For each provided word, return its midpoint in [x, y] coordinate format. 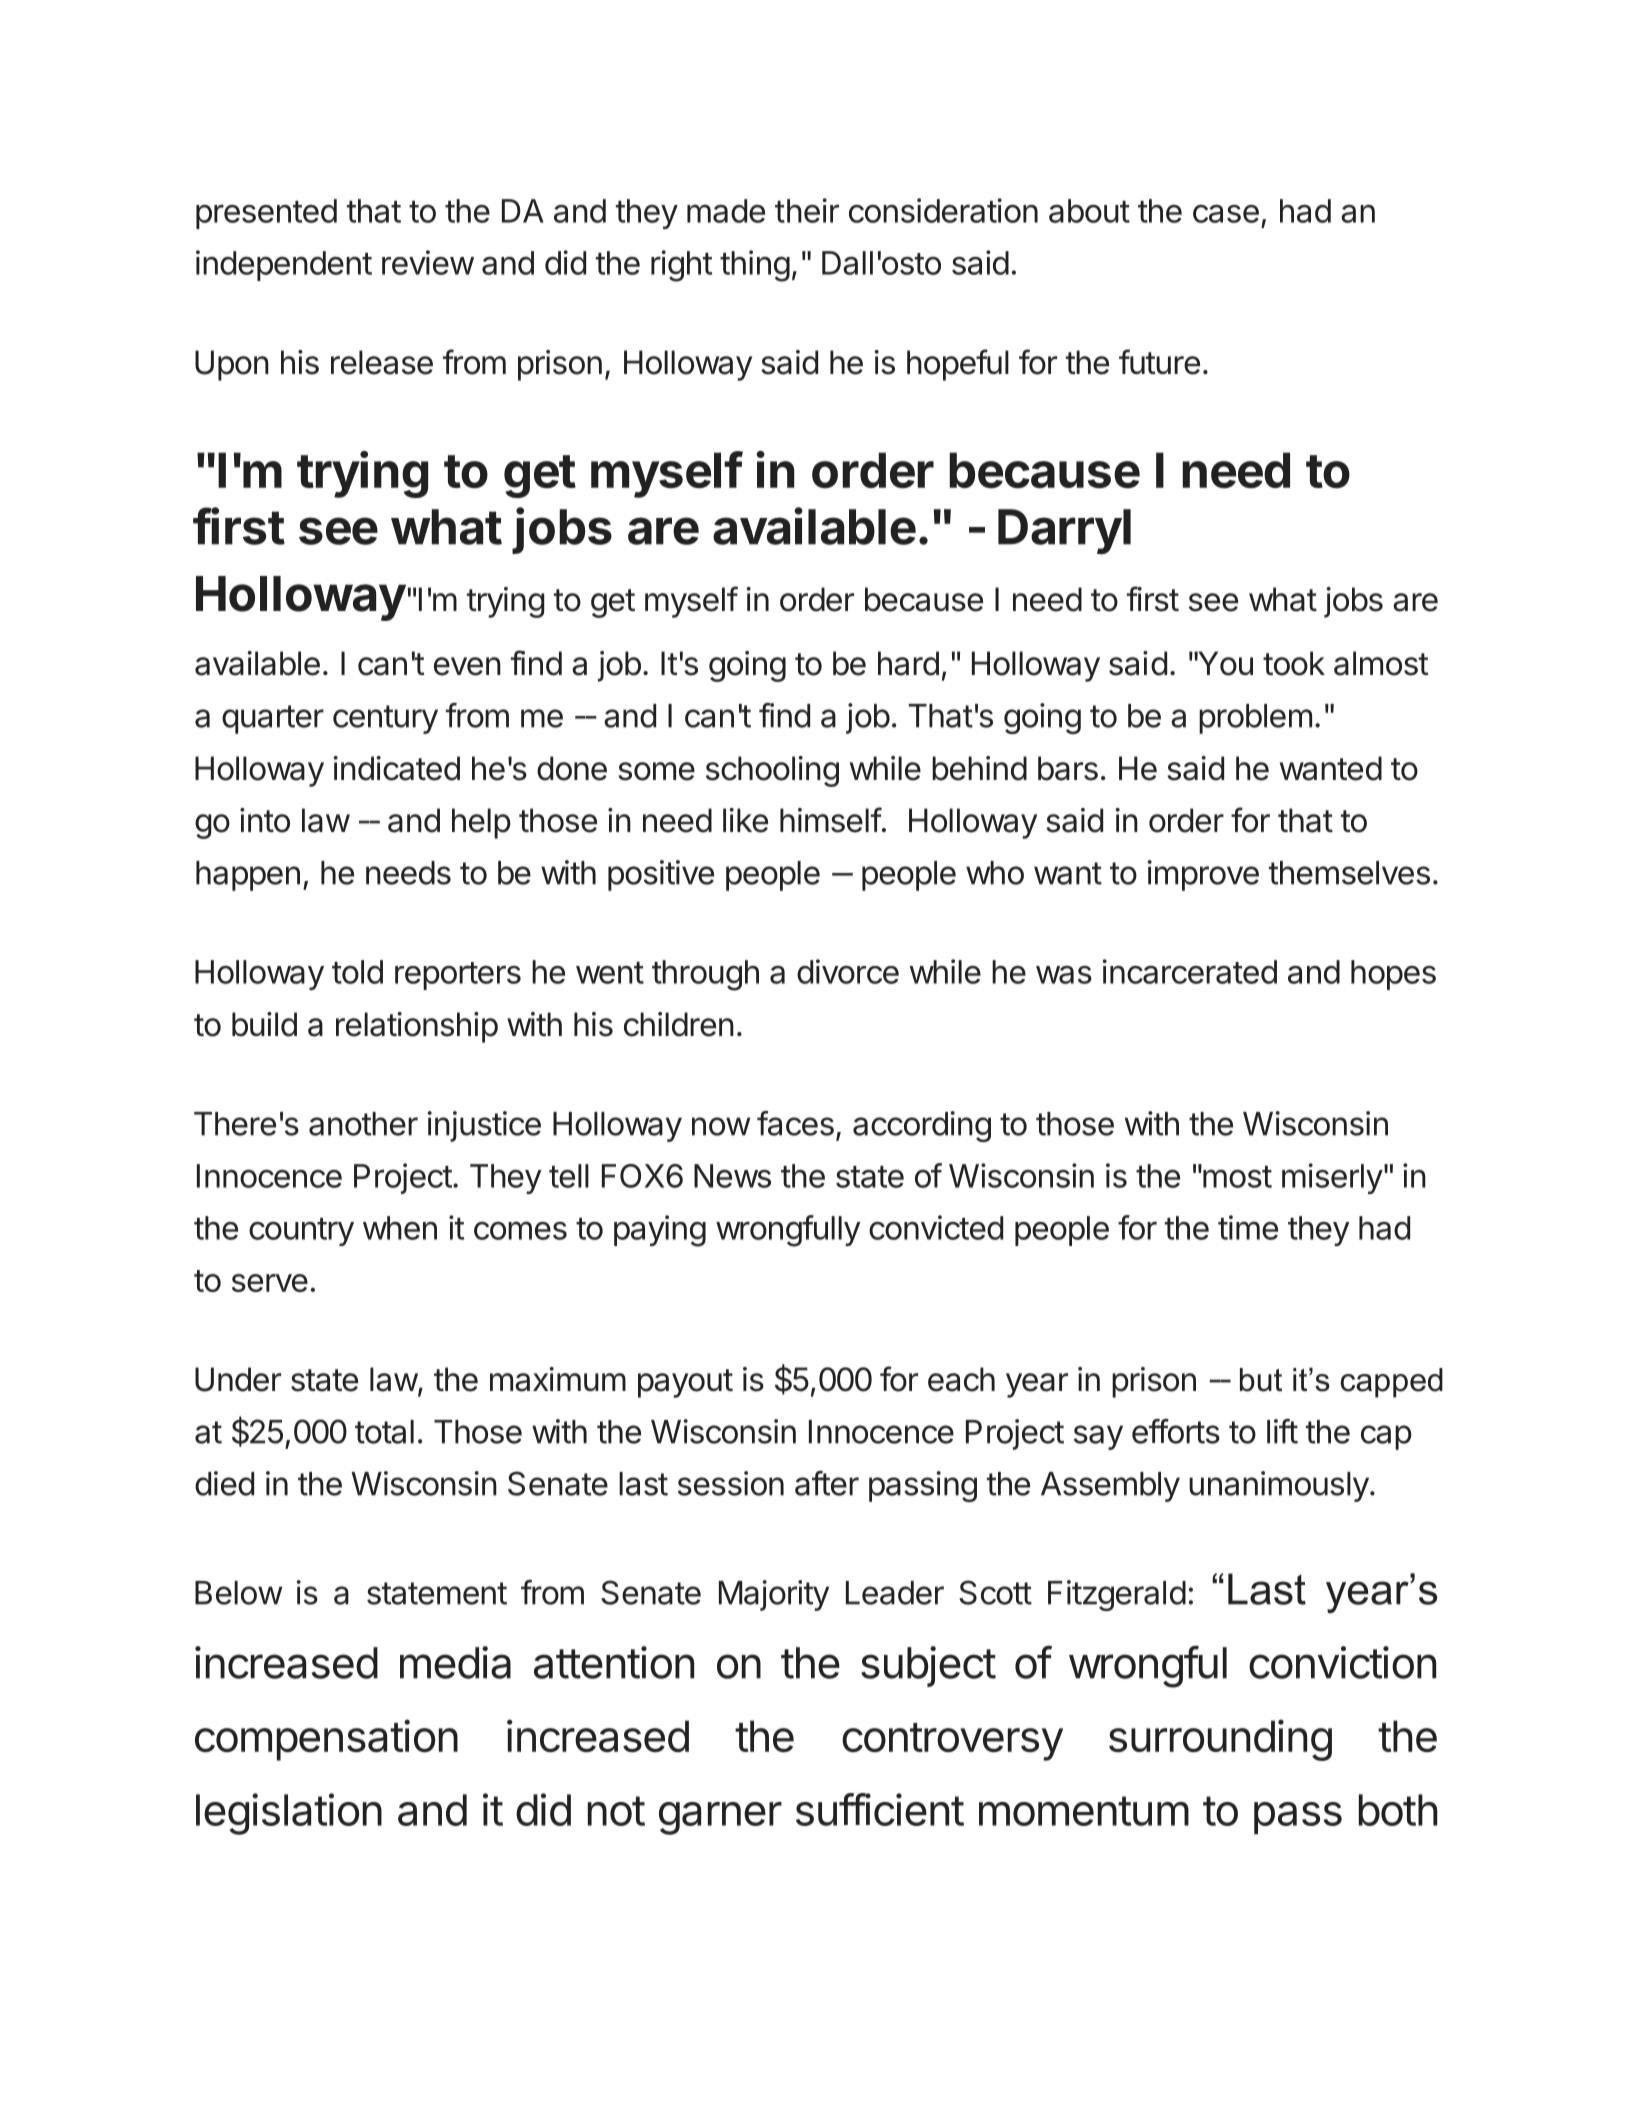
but [1261, 1380]
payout [685, 1383]
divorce [848, 971]
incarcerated [1189, 971]
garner [720, 1818]
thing [755, 266]
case [1226, 213]
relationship [417, 1027]
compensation [326, 1740]
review [428, 262]
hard [908, 663]
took [1294, 663]
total [384, 1432]
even [467, 666]
